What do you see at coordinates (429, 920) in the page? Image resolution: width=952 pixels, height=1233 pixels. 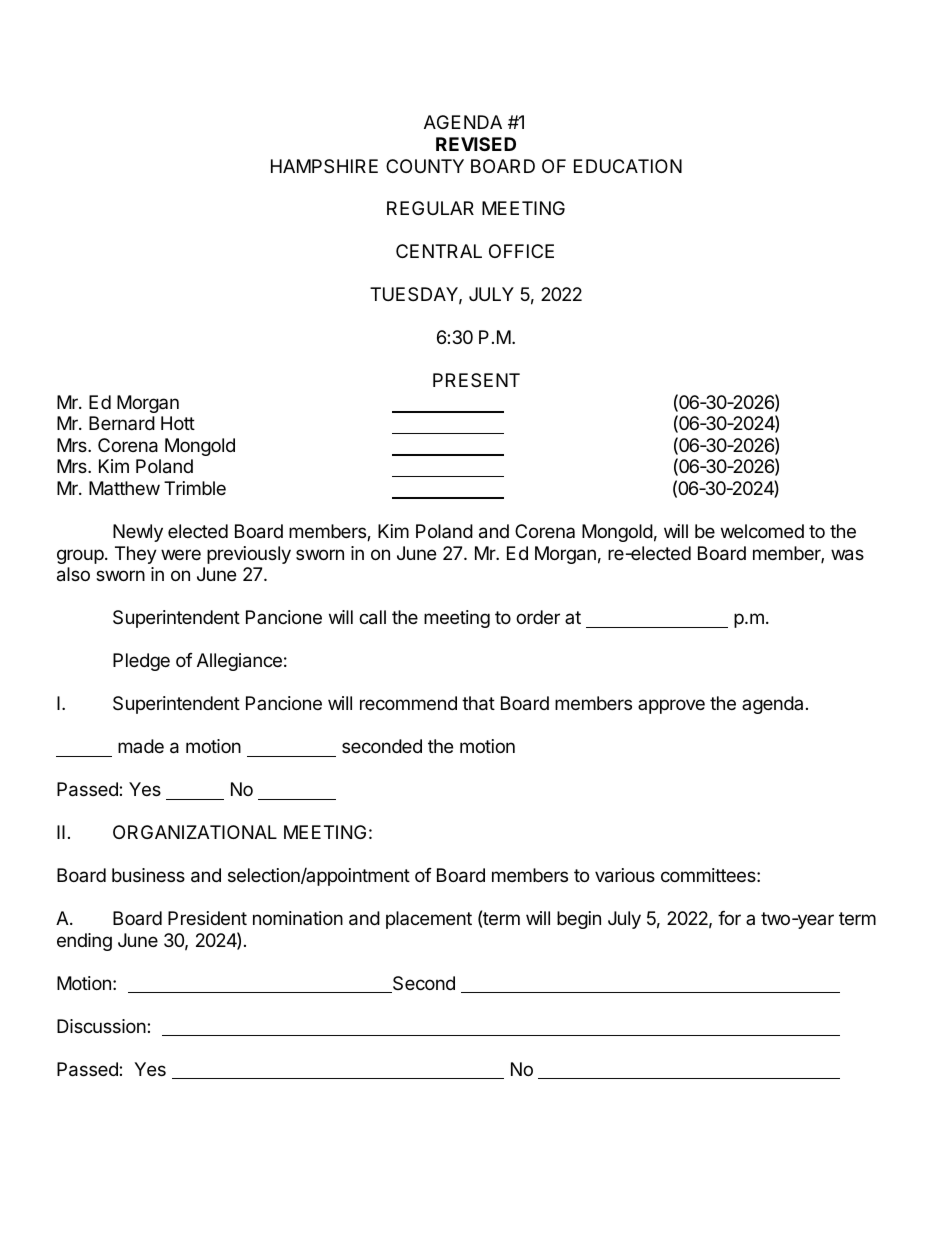 I see `placement` at bounding box center [429, 920].
